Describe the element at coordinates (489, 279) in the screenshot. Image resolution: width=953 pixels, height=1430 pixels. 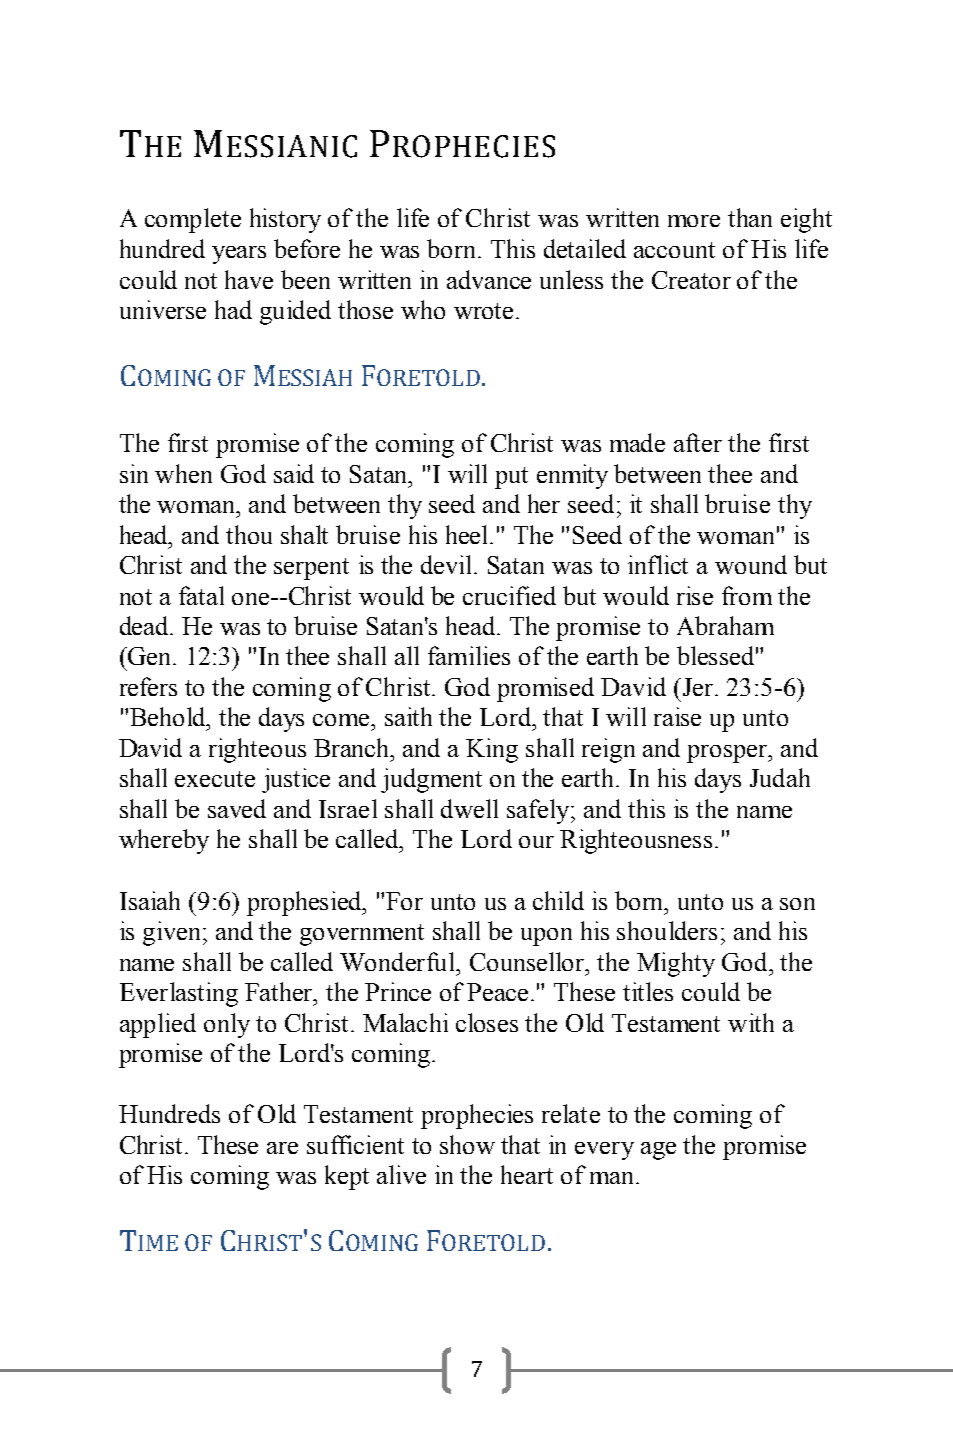
I see `advance` at that location.
